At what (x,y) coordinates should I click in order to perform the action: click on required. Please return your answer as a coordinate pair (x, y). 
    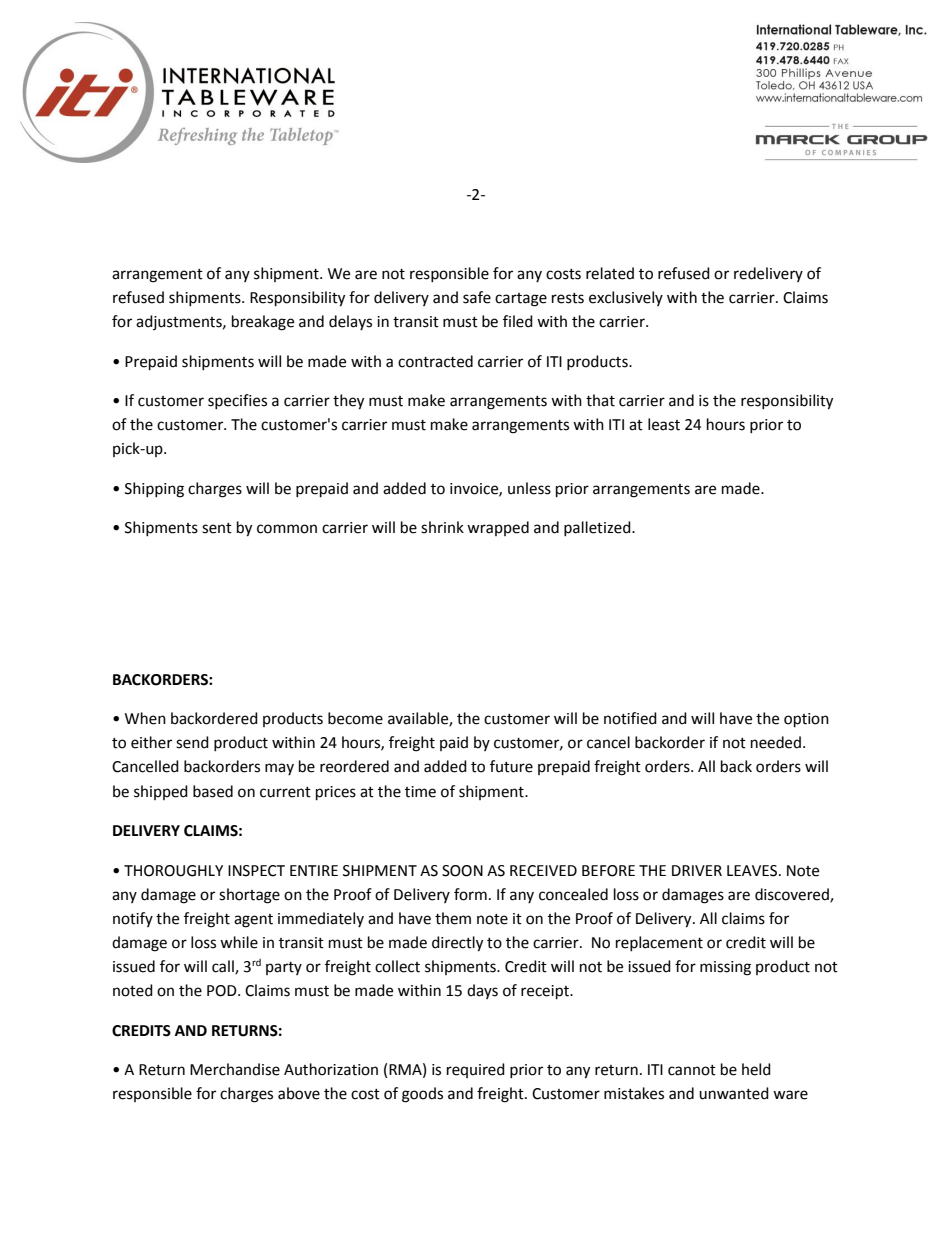
    Looking at the image, I should click on (476, 1070).
